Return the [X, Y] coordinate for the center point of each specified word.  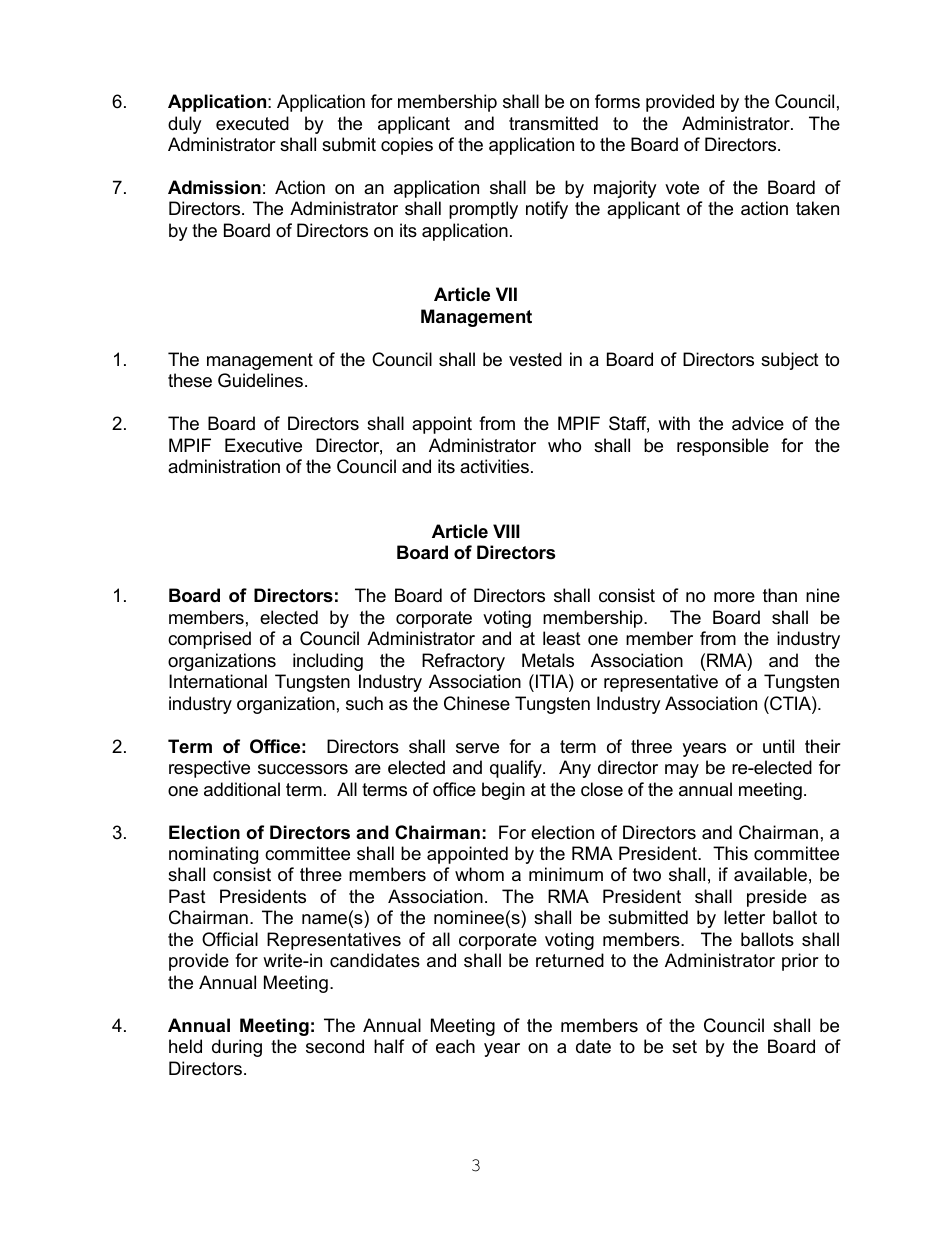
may [682, 771]
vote [682, 188]
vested [535, 359]
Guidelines [260, 380]
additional [242, 789]
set [684, 1047]
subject [790, 361]
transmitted [553, 123]
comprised [209, 640]
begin [503, 791]
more [734, 597]
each [455, 1046]
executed [252, 123]
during [237, 1048]
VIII [506, 531]
